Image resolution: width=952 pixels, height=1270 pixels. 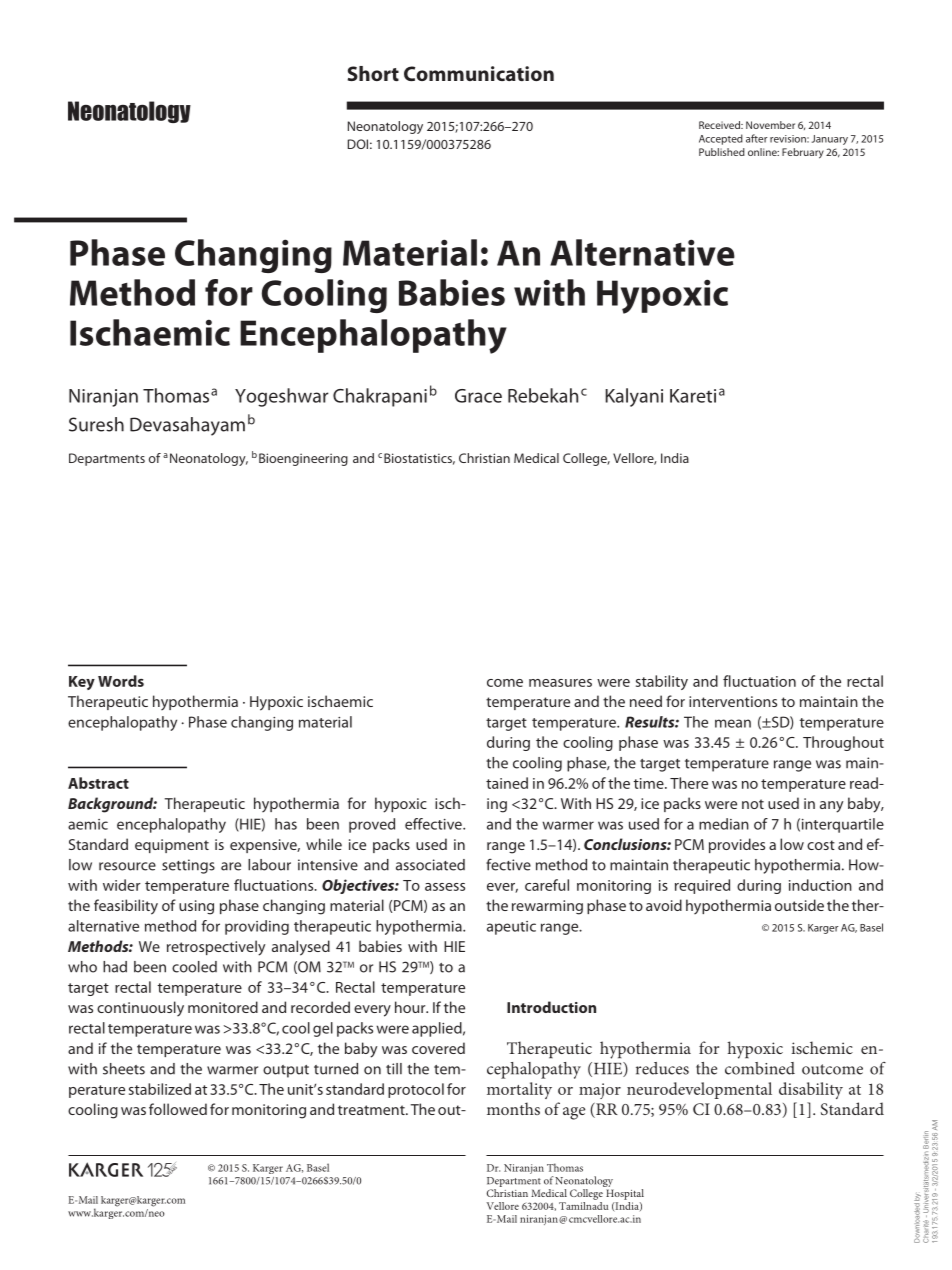 I want to click on outside, so click(x=799, y=905).
